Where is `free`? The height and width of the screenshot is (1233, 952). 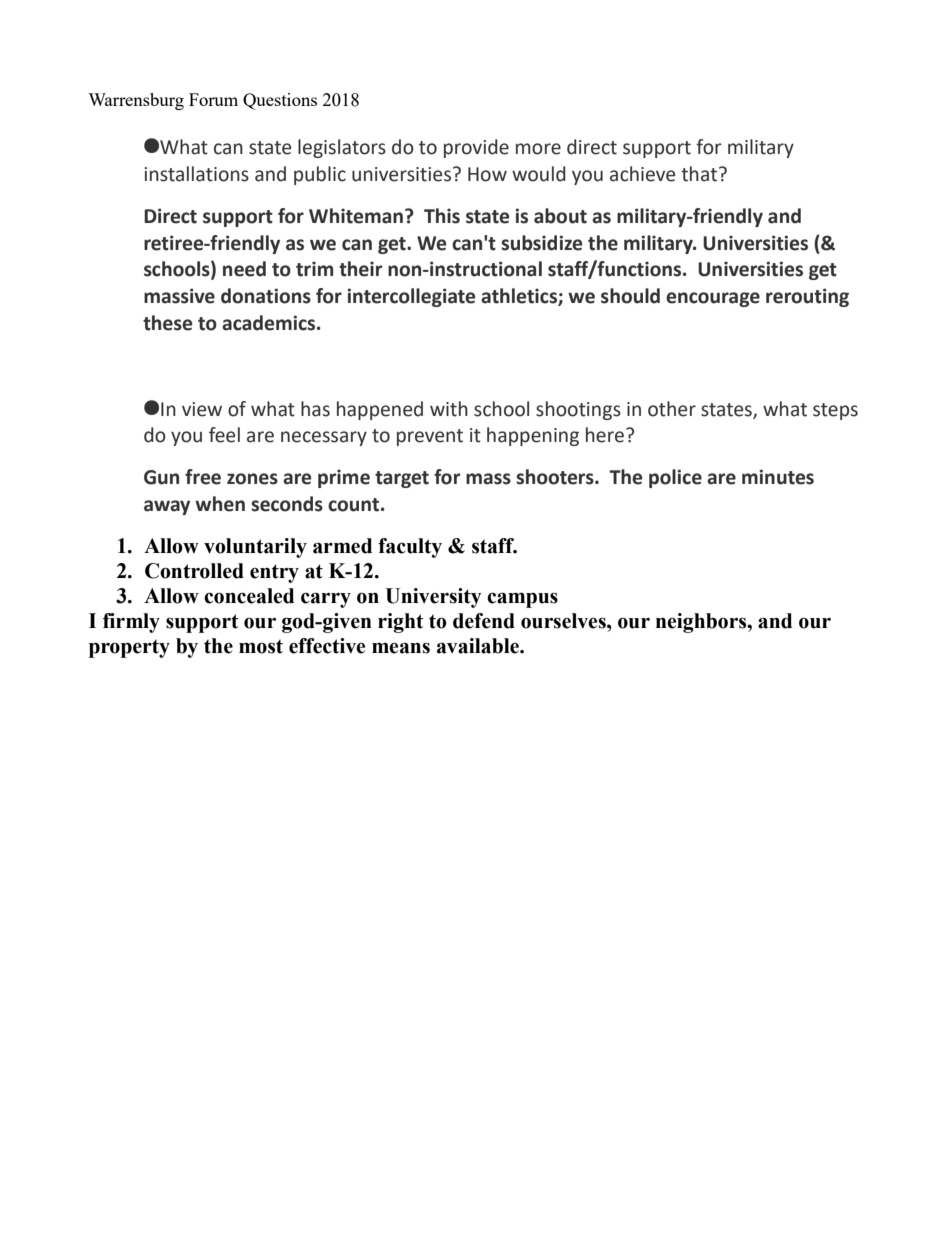 free is located at coordinates (203, 477).
